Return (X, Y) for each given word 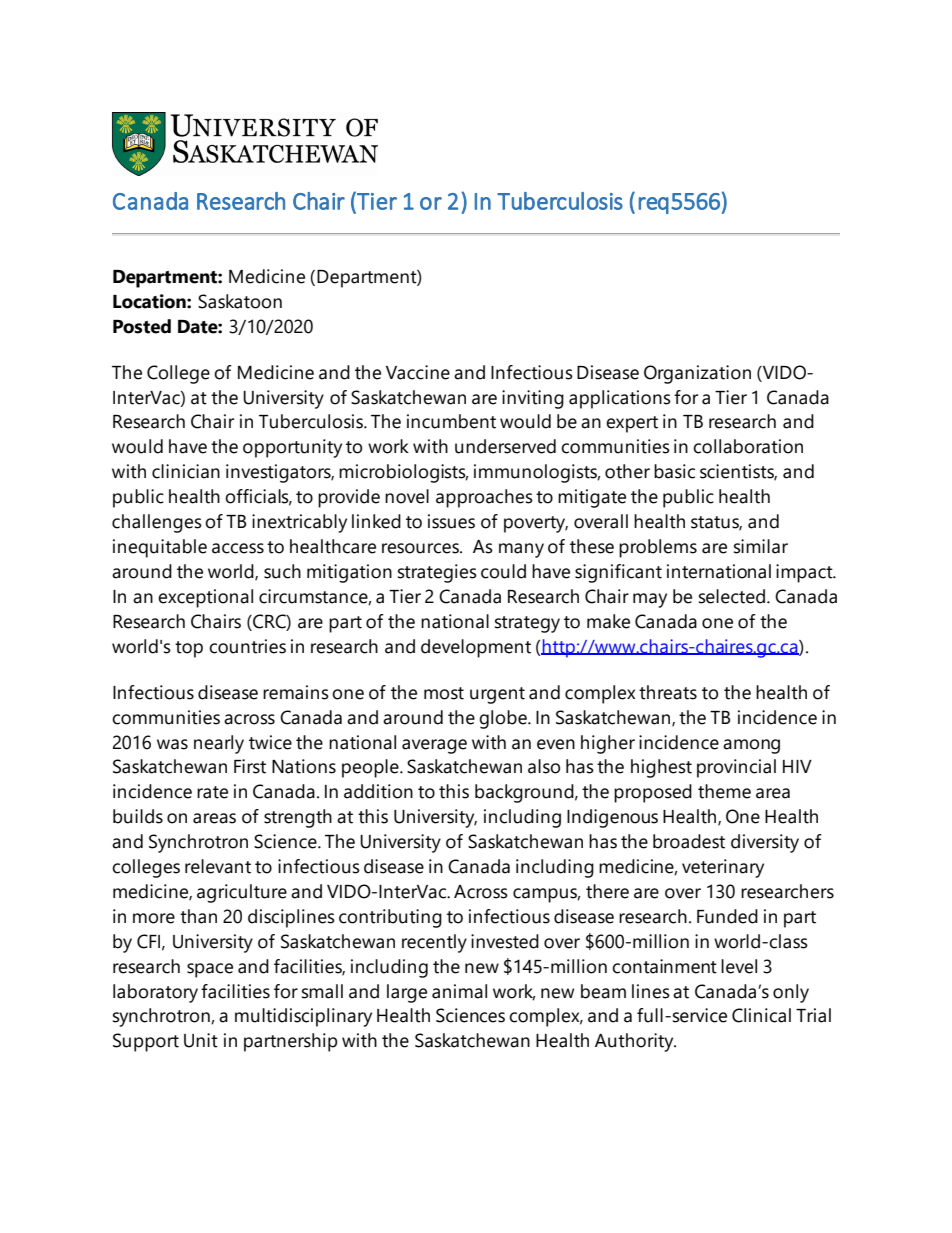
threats (668, 692)
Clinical (761, 1015)
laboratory (155, 993)
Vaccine (418, 372)
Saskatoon (240, 301)
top (189, 649)
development (476, 648)
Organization (697, 374)
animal (459, 991)
